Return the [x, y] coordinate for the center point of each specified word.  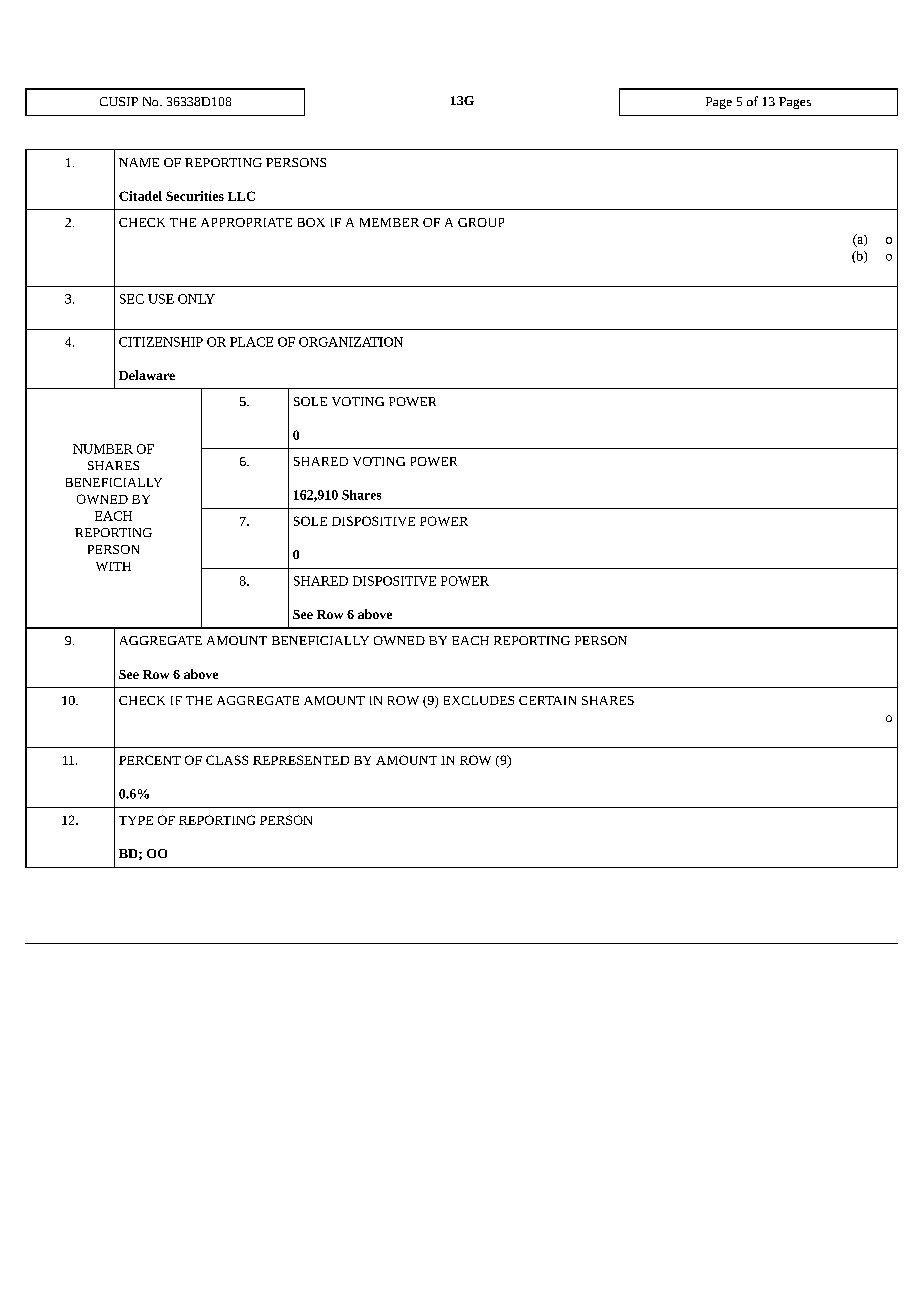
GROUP [481, 222]
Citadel [140, 196]
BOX [311, 222]
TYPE [136, 820]
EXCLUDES [479, 700]
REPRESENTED [301, 760]
